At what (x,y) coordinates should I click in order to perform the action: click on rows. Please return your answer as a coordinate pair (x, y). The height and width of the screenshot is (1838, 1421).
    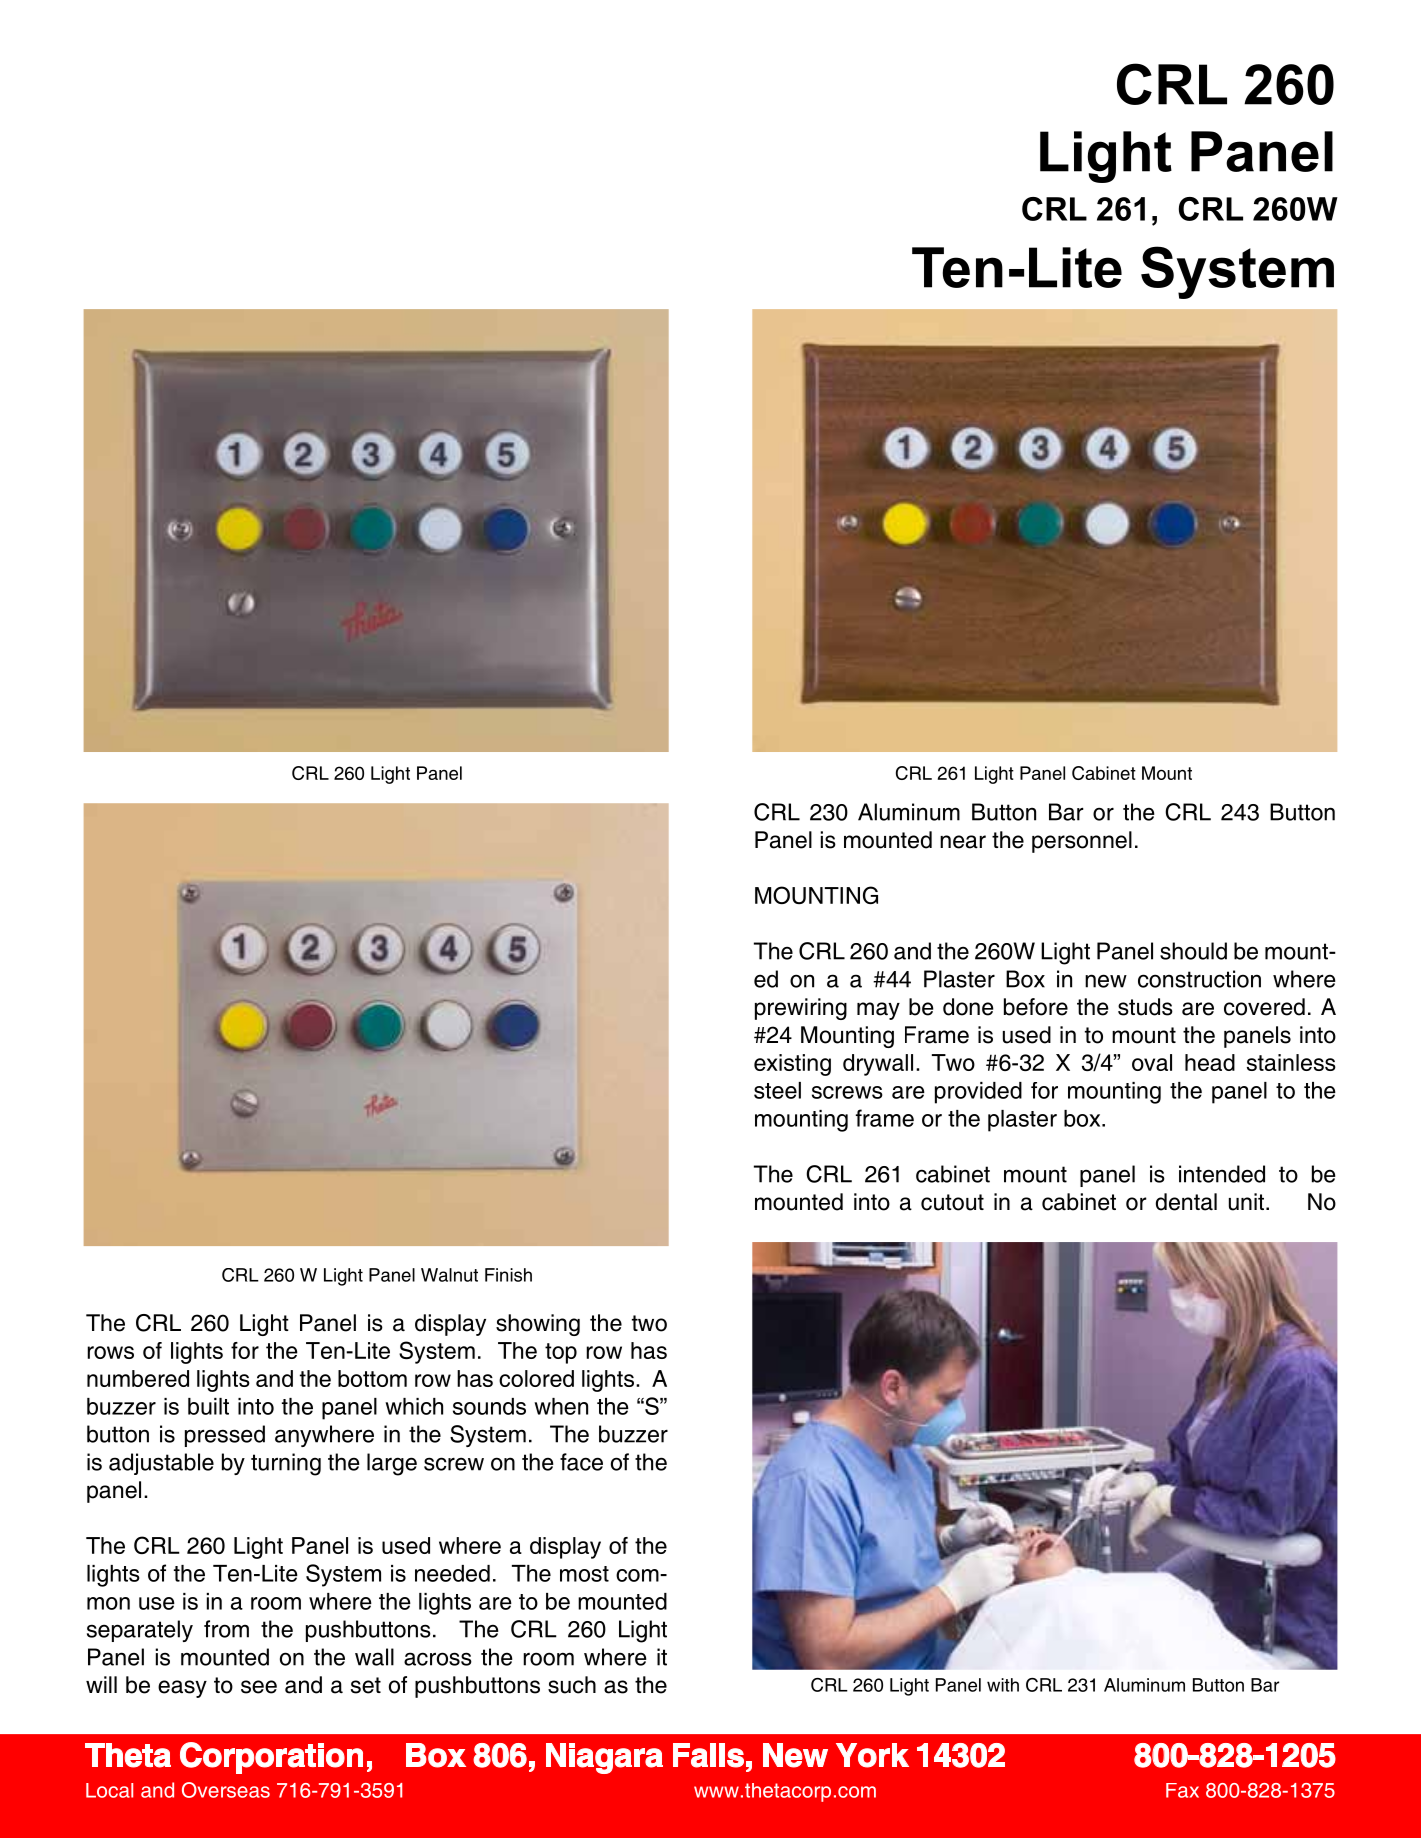
    Looking at the image, I should click on (110, 1352).
